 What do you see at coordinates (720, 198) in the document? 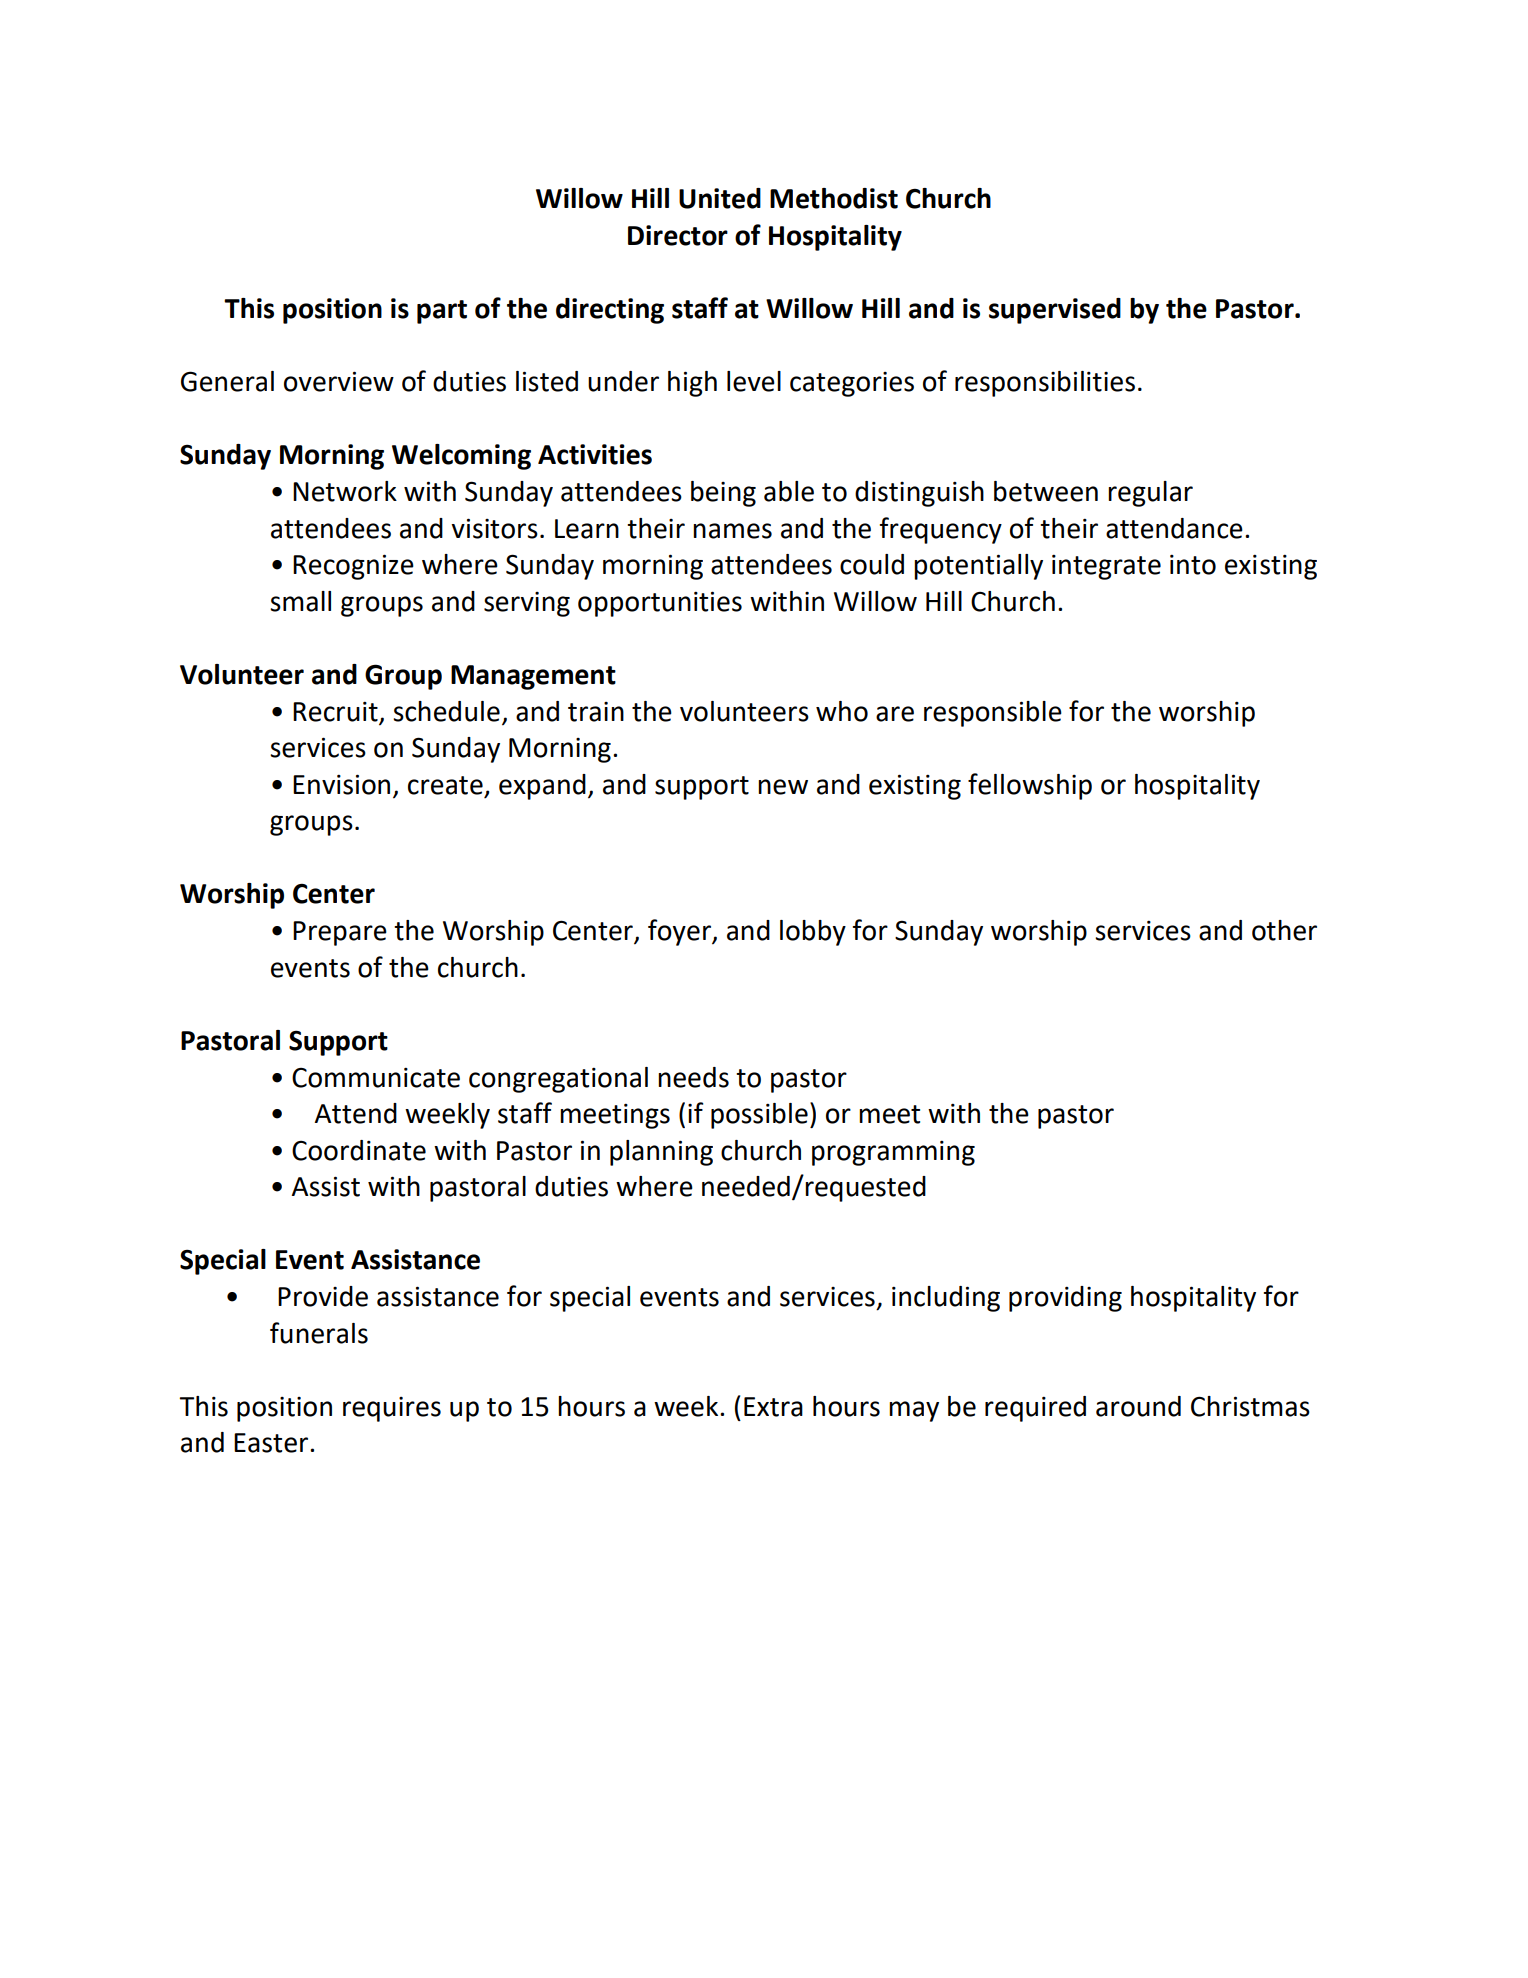
I see `United` at bounding box center [720, 198].
